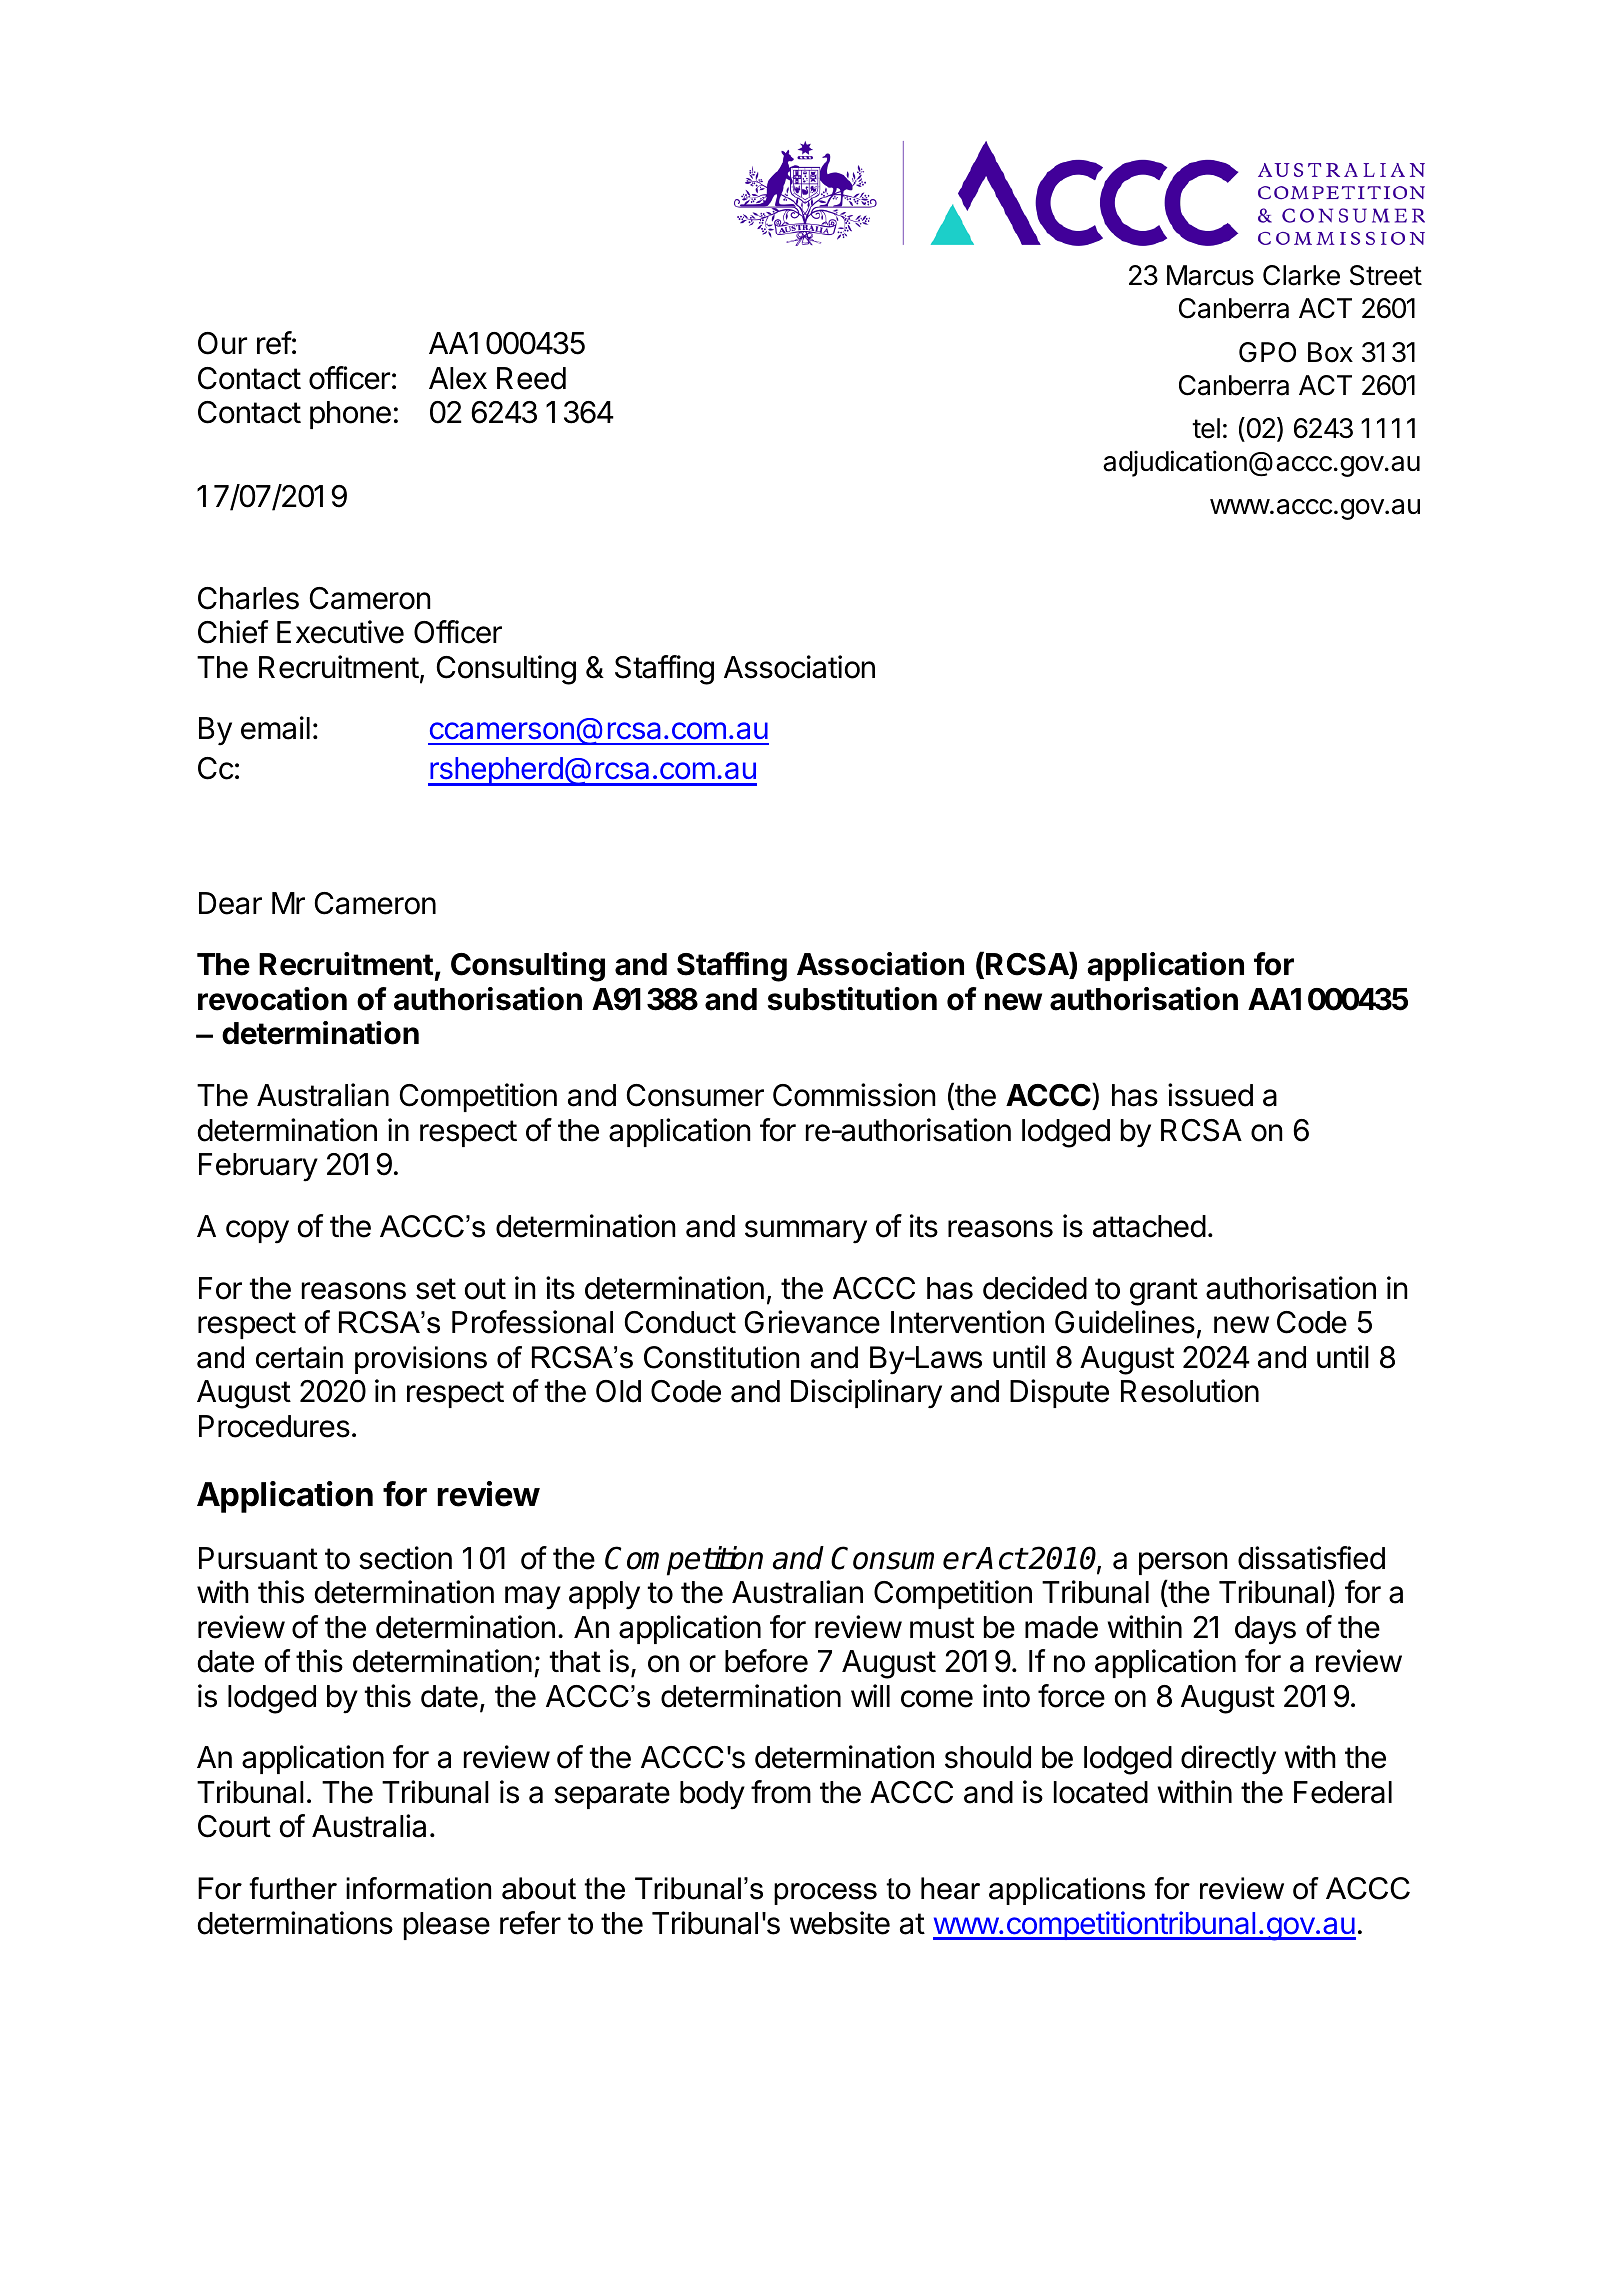 The image size is (1623, 2295). I want to click on information, so click(418, 1888).
